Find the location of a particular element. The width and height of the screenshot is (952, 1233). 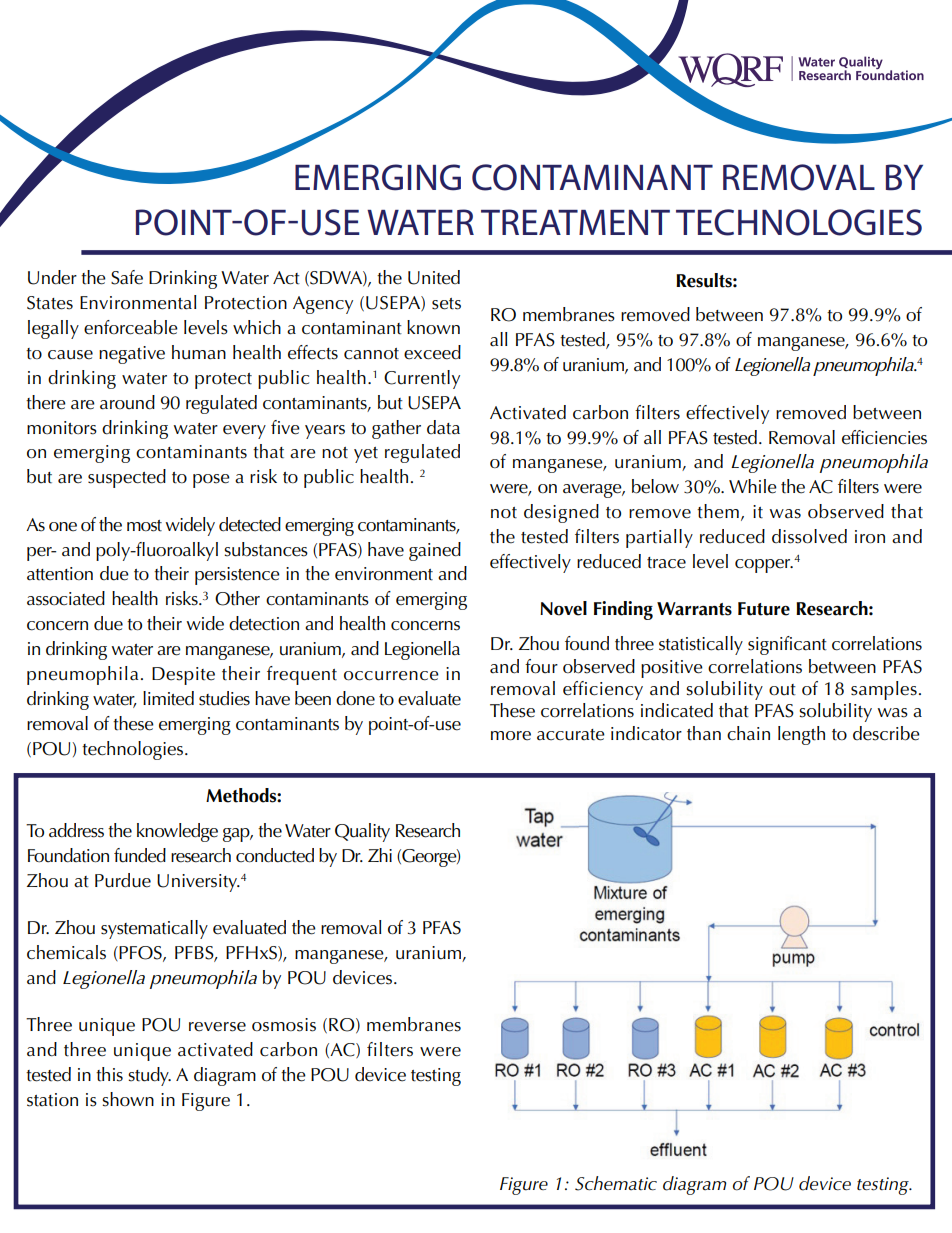

United is located at coordinates (434, 277).
